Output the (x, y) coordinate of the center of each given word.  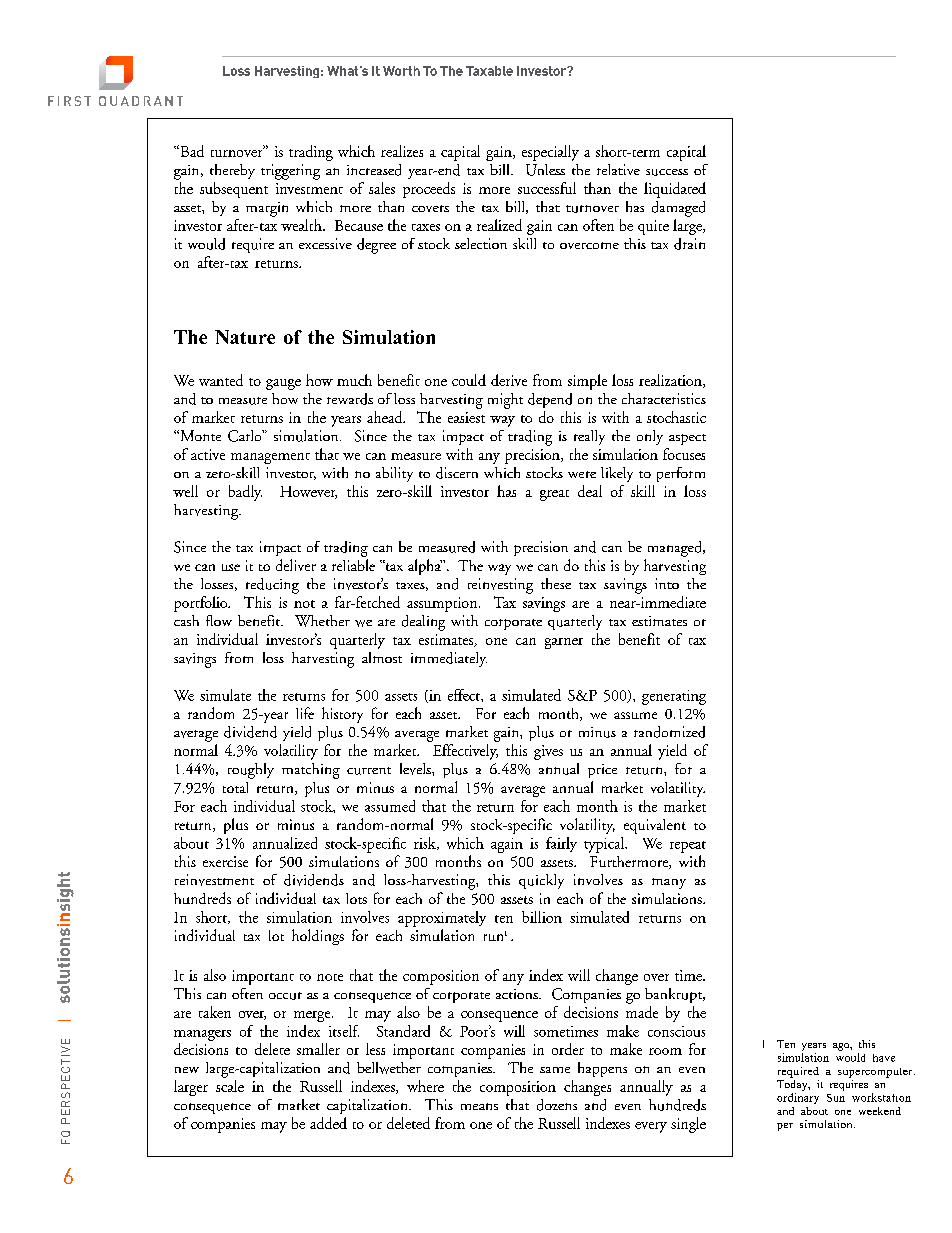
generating (674, 697)
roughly (251, 771)
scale (230, 1086)
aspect (687, 439)
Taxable (489, 71)
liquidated (675, 190)
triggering (290, 172)
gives (548, 752)
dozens (557, 1105)
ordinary (798, 1098)
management (270, 458)
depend (550, 400)
